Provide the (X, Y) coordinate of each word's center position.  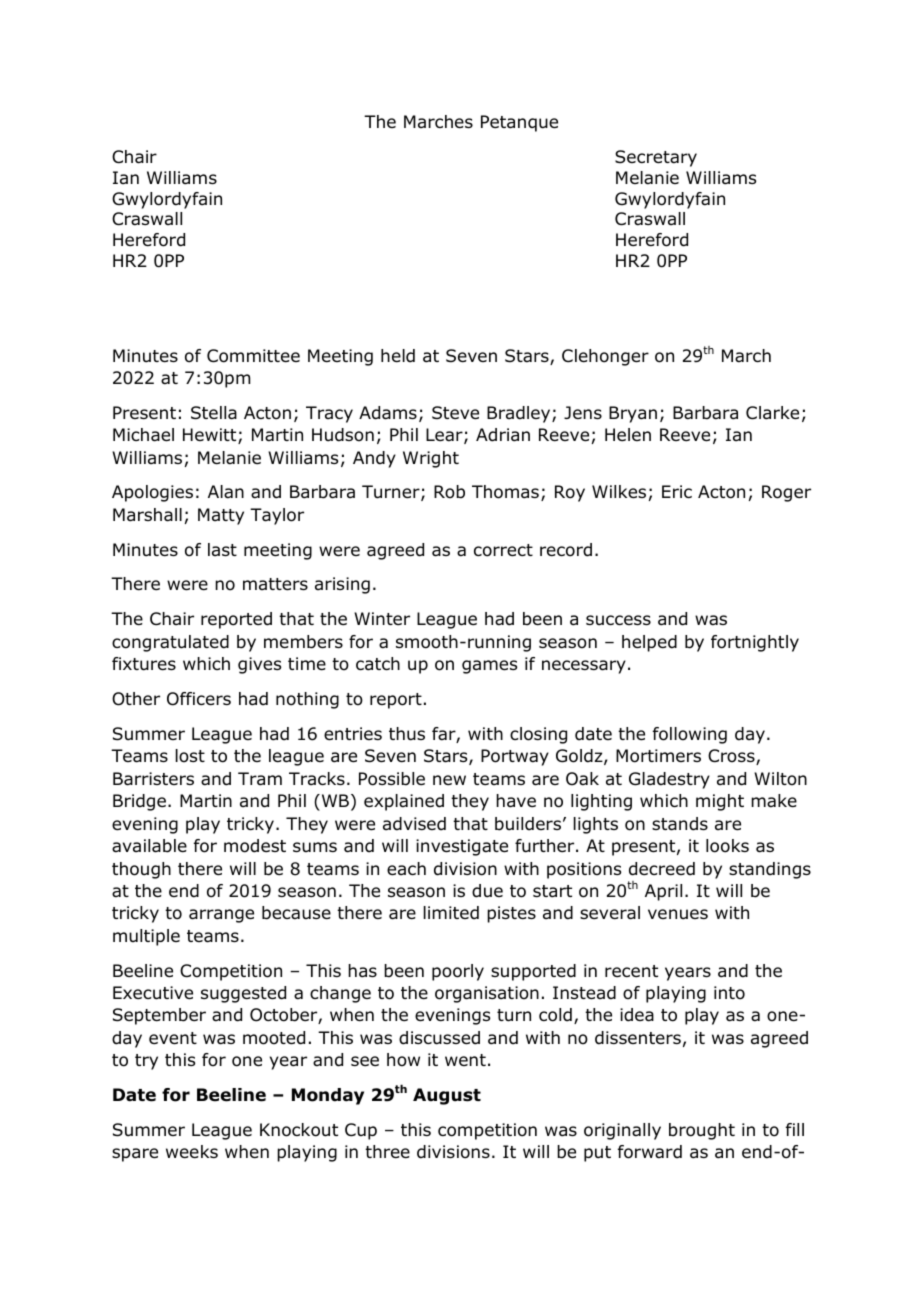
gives (259, 665)
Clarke (772, 413)
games (489, 667)
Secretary (656, 158)
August (447, 1096)
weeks (192, 1152)
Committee (253, 356)
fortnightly (755, 643)
